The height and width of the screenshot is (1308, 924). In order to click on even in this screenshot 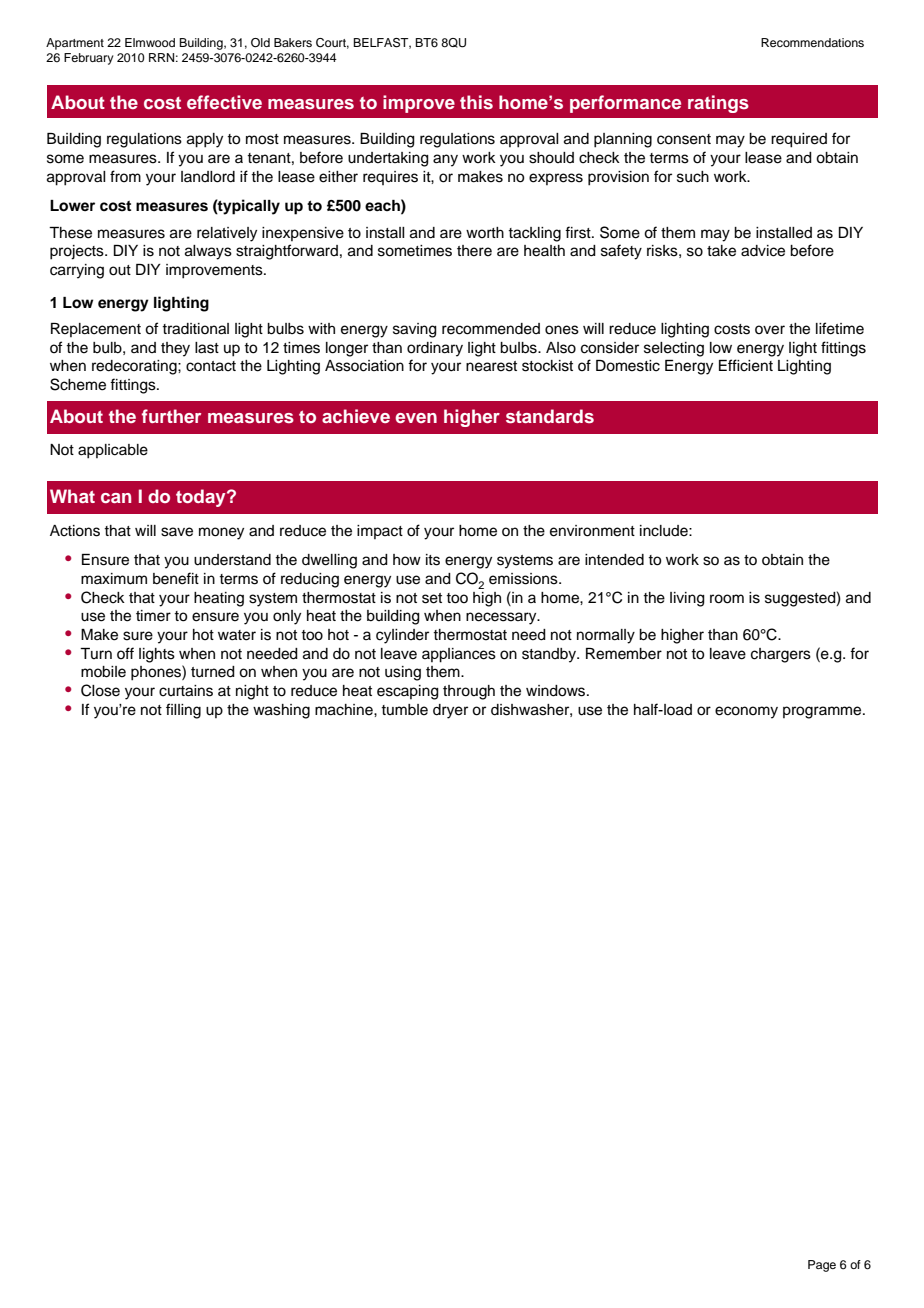, I will do `click(416, 418)`.
